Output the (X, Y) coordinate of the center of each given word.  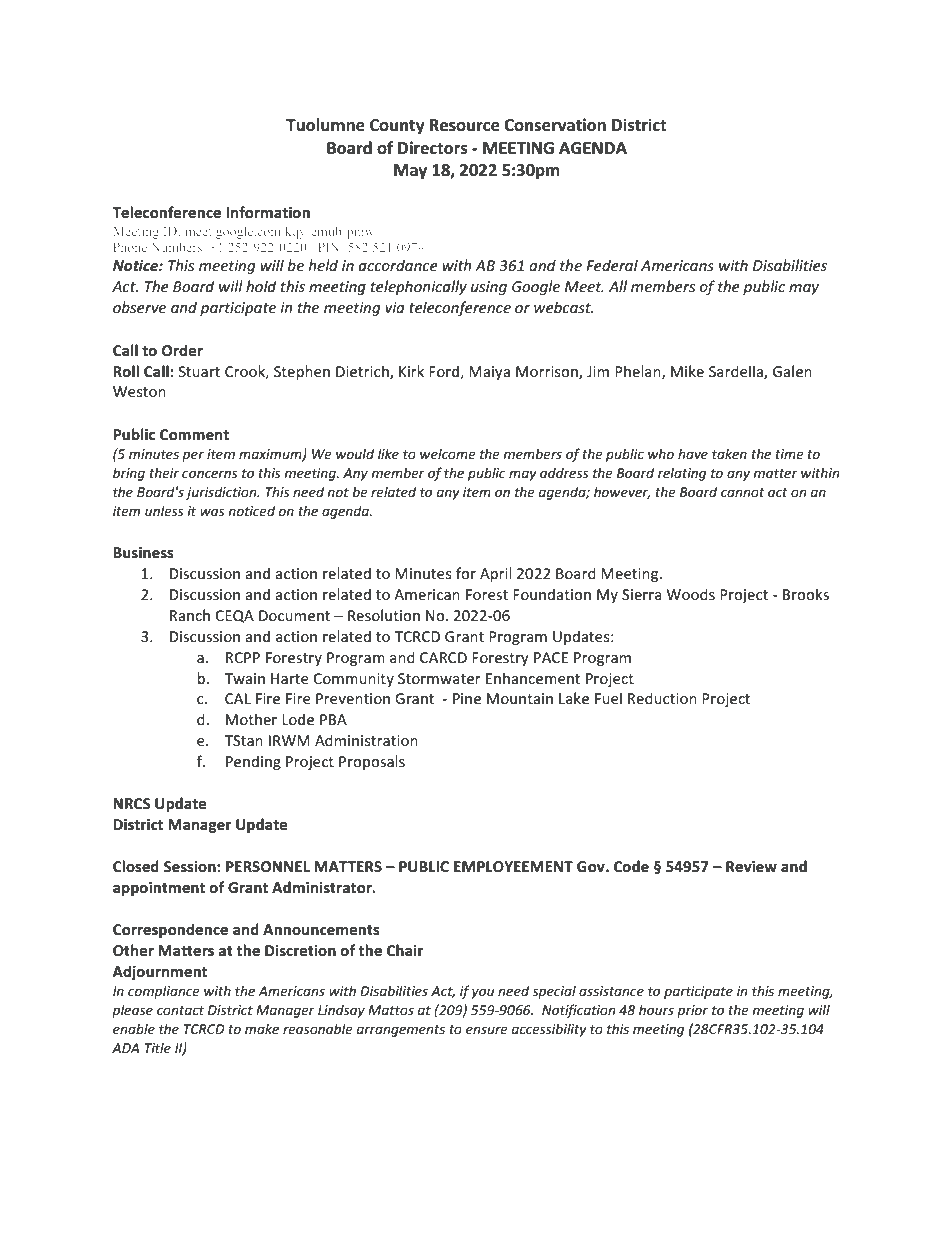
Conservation (555, 125)
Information (268, 212)
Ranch (190, 615)
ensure (487, 1030)
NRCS (132, 803)
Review (751, 867)
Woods (691, 594)
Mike (687, 371)
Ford (444, 371)
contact (180, 1010)
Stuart (199, 371)
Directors (433, 148)
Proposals (372, 762)
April (496, 574)
